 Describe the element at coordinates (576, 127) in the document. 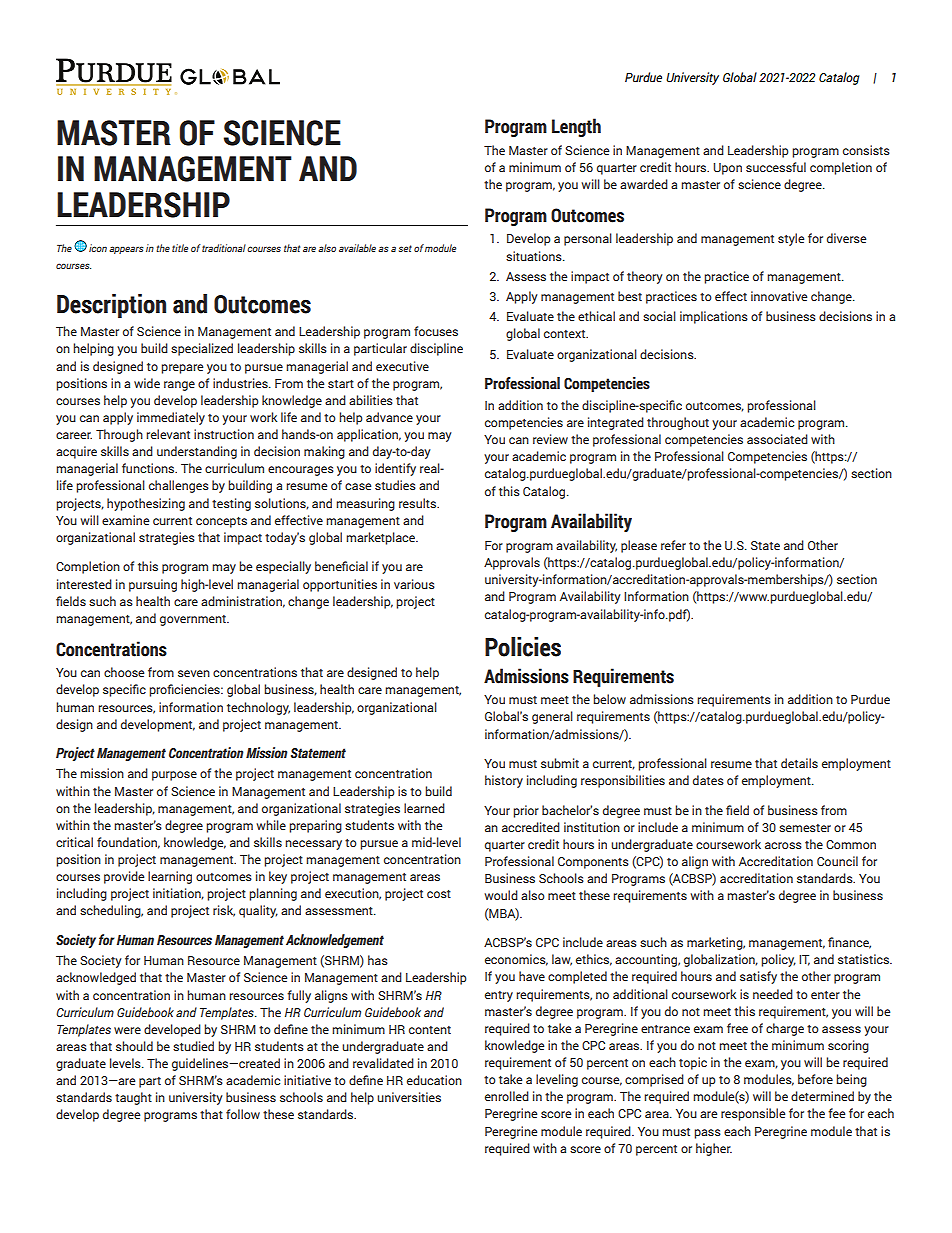

I see `Length` at that location.
